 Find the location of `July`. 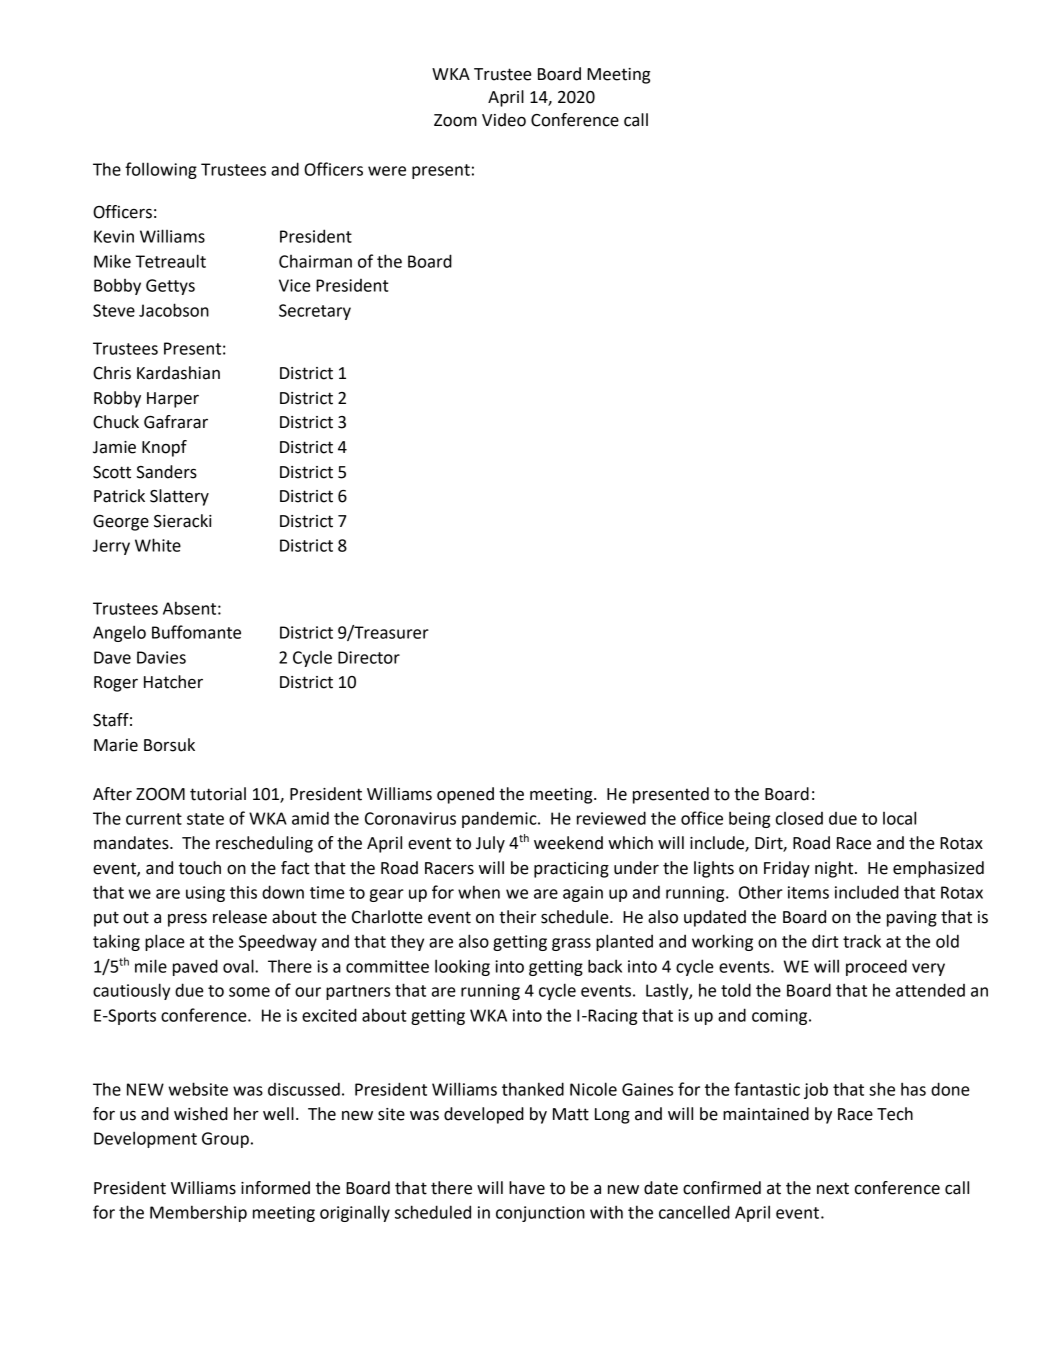

July is located at coordinates (490, 844).
